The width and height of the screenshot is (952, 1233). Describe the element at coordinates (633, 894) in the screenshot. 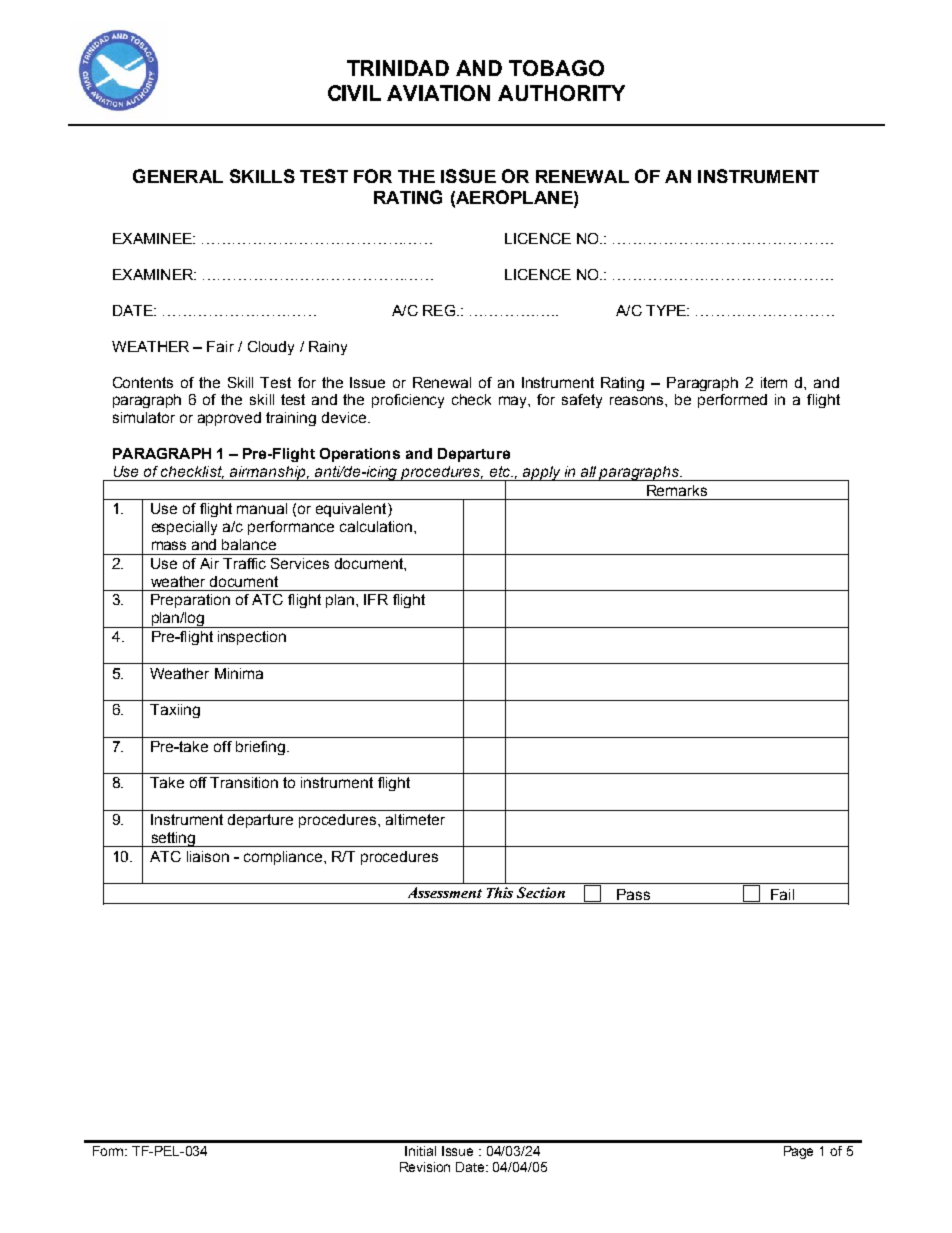

I see `Pass` at that location.
